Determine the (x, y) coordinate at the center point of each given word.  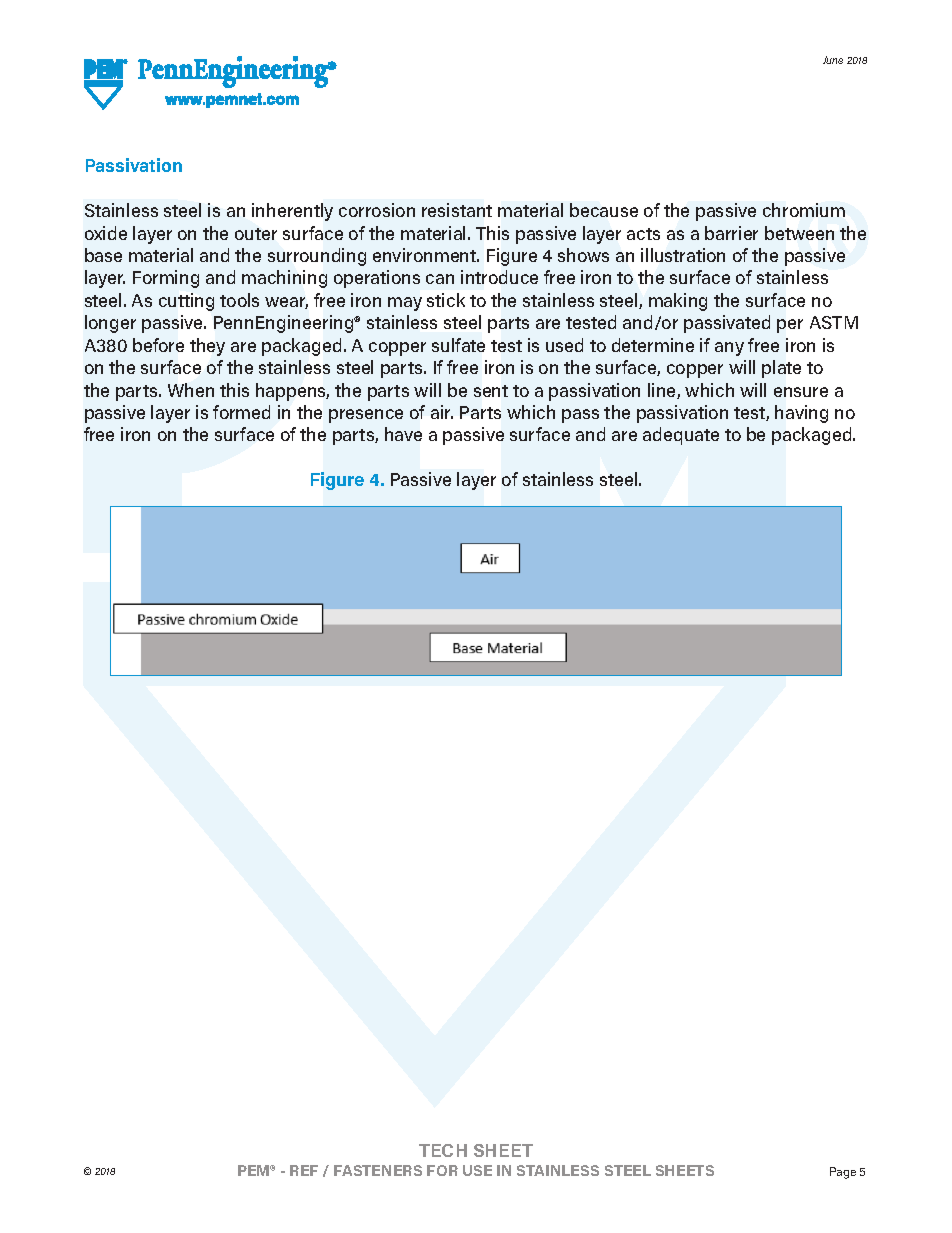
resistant (457, 210)
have (403, 434)
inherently (292, 212)
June (833, 60)
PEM (255, 1170)
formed (241, 412)
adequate (681, 436)
